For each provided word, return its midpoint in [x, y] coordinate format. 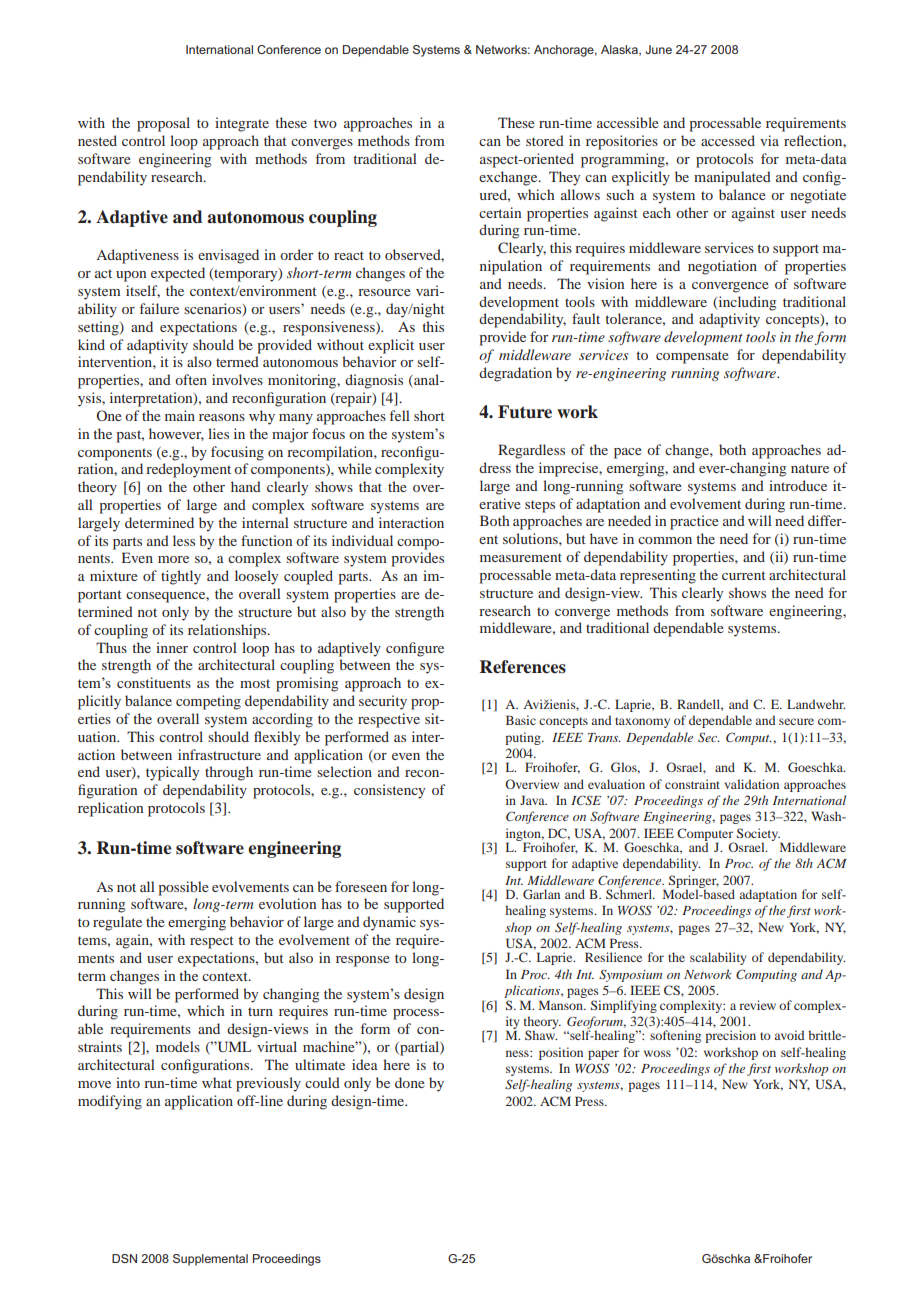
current [744, 575]
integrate [242, 124]
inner [172, 647]
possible [183, 888]
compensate [692, 357]
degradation [515, 374]
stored [545, 140]
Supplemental [210, 1260]
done [410, 1082]
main [180, 415]
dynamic [389, 923]
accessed [728, 140]
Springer [694, 882]
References [523, 667]
